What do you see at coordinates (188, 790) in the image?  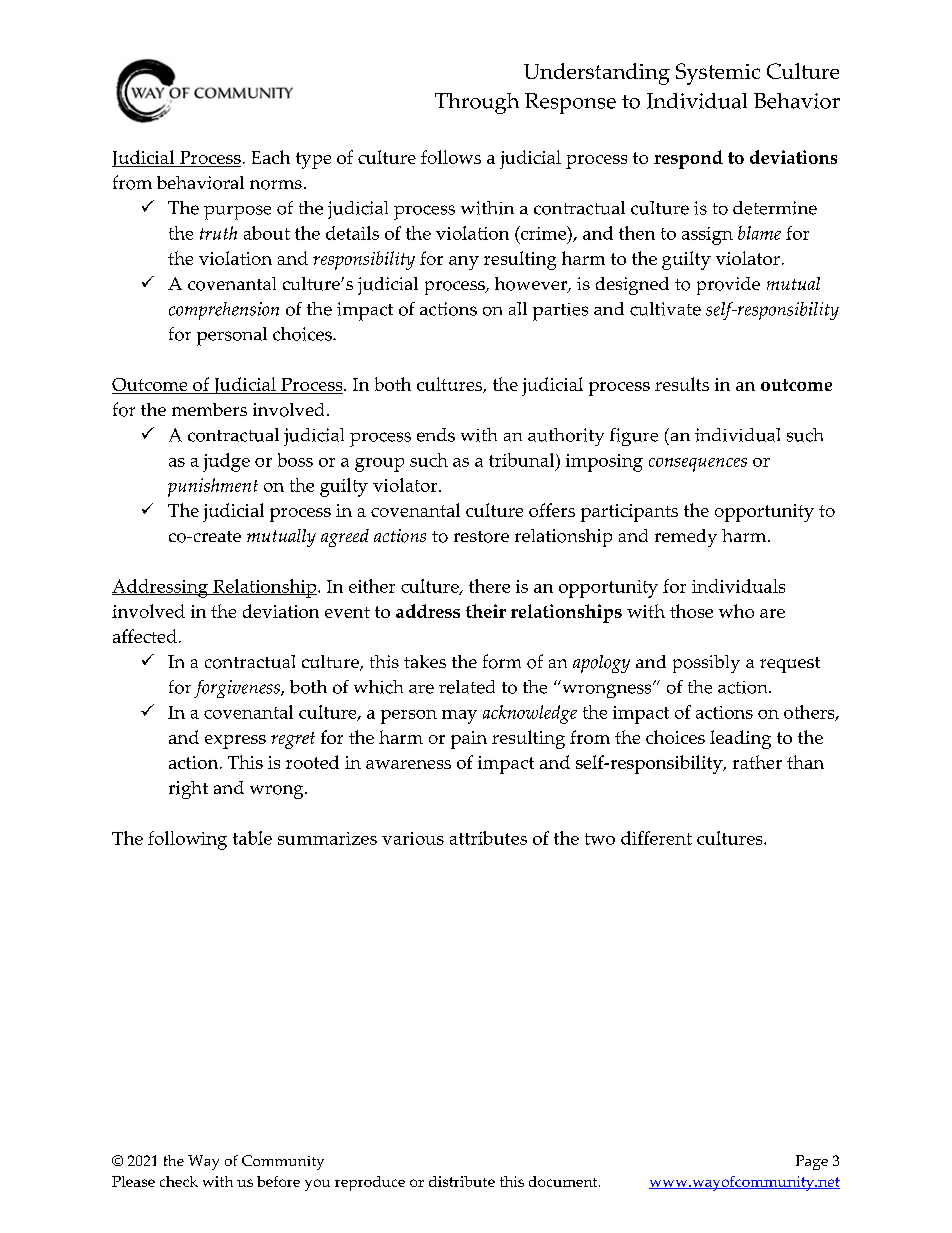 I see `right` at bounding box center [188, 790].
